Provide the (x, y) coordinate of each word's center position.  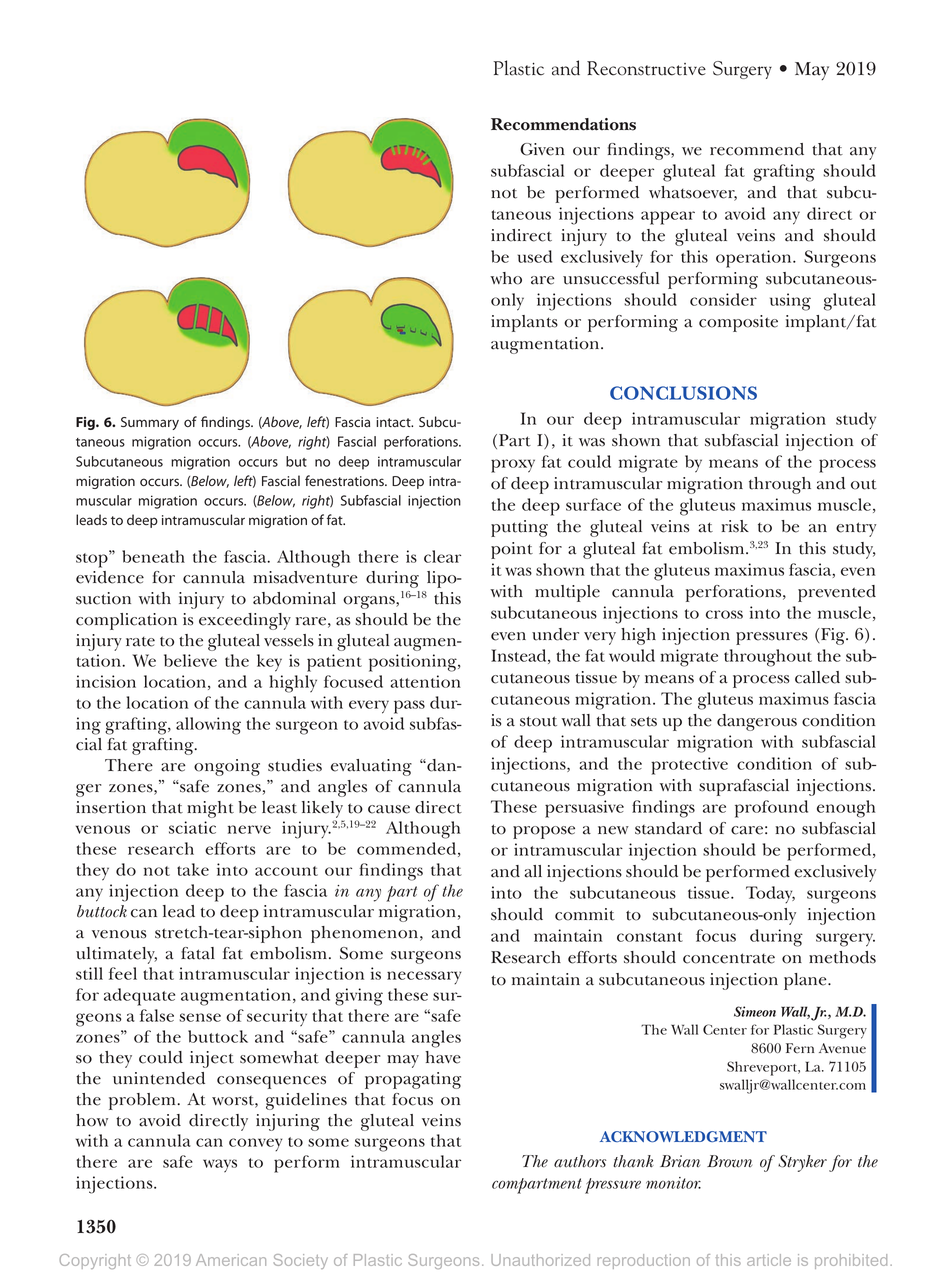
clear (442, 556)
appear (668, 218)
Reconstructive (646, 68)
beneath (153, 556)
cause (389, 809)
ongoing (227, 767)
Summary (150, 423)
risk (735, 526)
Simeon (755, 1011)
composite (738, 323)
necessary (424, 977)
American (231, 1260)
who (506, 278)
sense (200, 1017)
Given (542, 149)
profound (771, 809)
